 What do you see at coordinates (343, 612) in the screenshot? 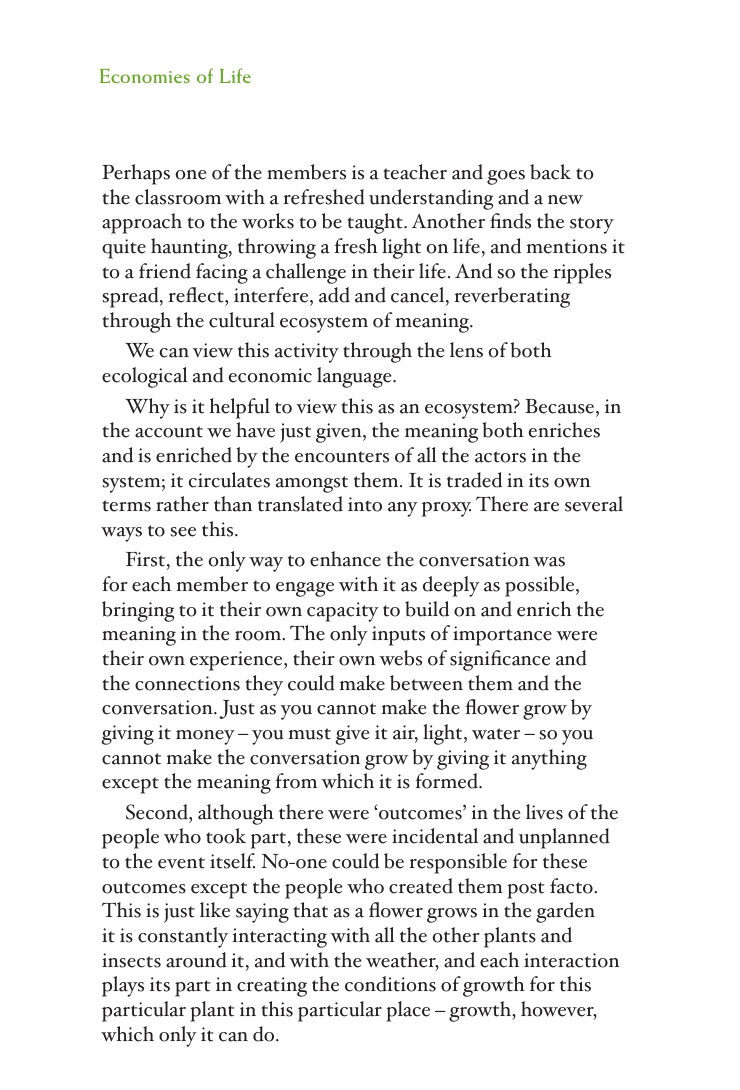
I see `capacity` at bounding box center [343, 612].
